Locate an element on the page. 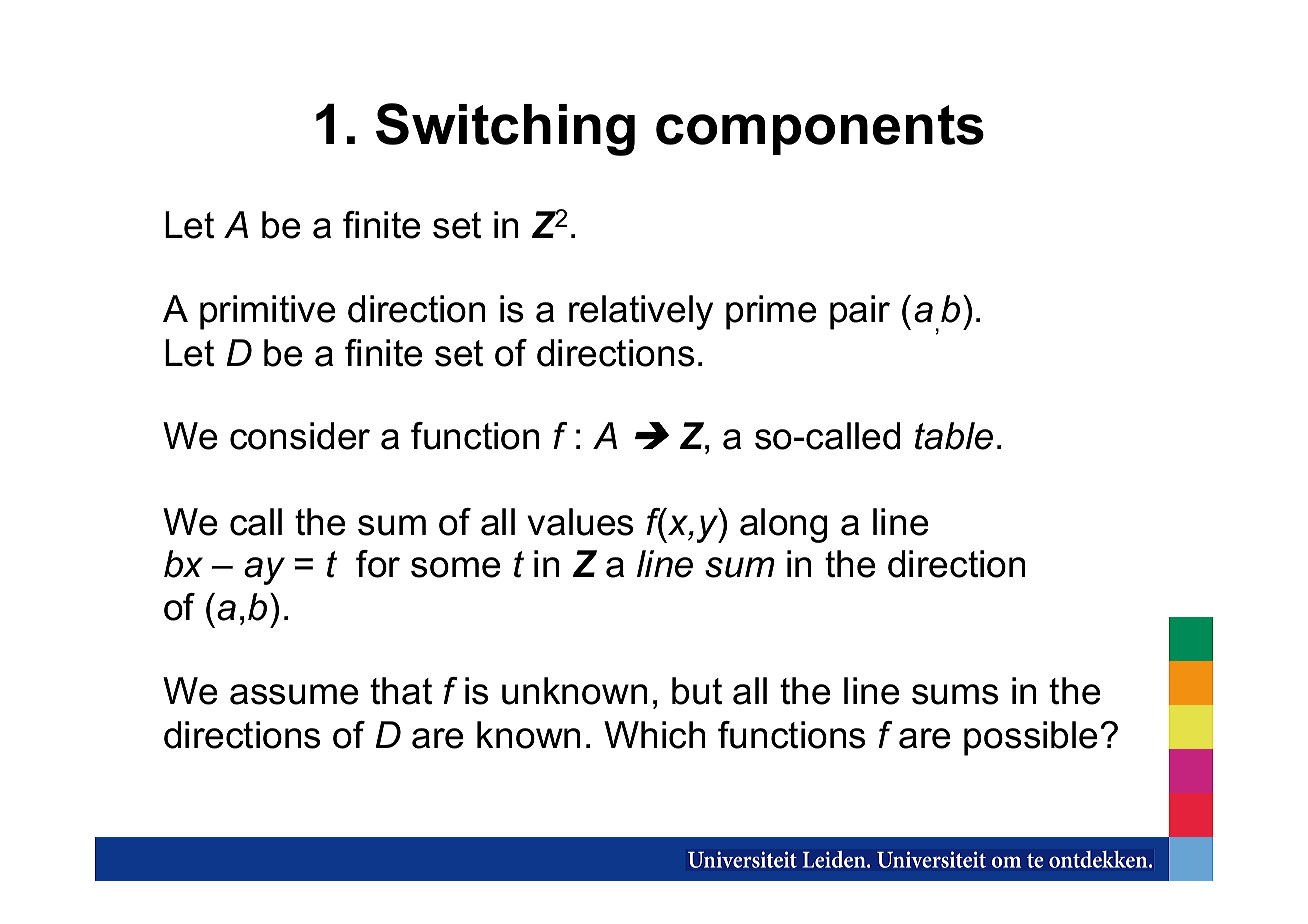  consider is located at coordinates (300, 436).
